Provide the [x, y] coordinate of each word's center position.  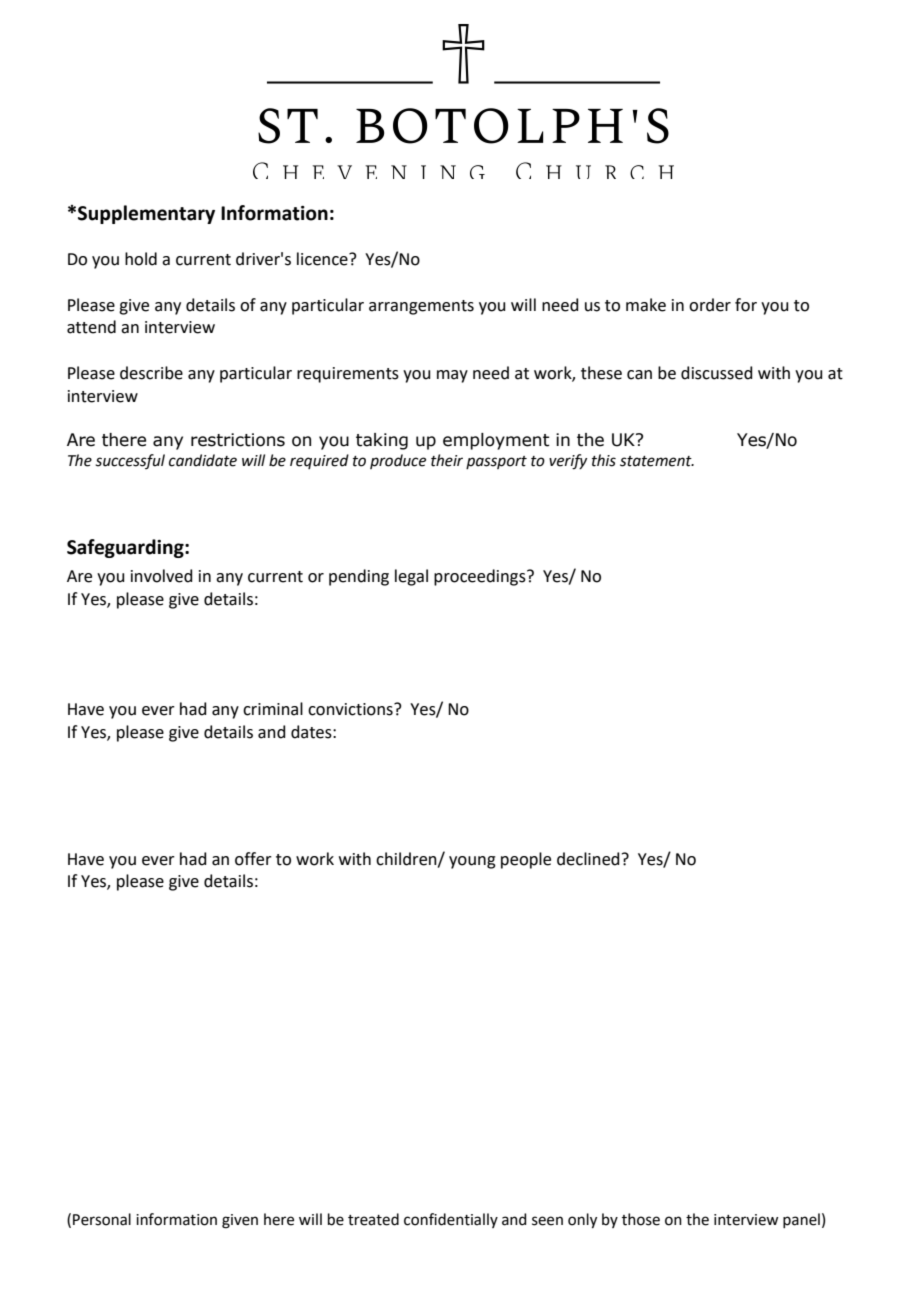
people [526, 860]
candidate [203, 460]
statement [657, 461]
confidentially [451, 1220]
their [447, 460]
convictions [351, 709]
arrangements [421, 307]
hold [141, 259]
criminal [273, 709]
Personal [102, 1219]
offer [253, 859]
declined [588, 859]
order [710, 305]
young [472, 862]
